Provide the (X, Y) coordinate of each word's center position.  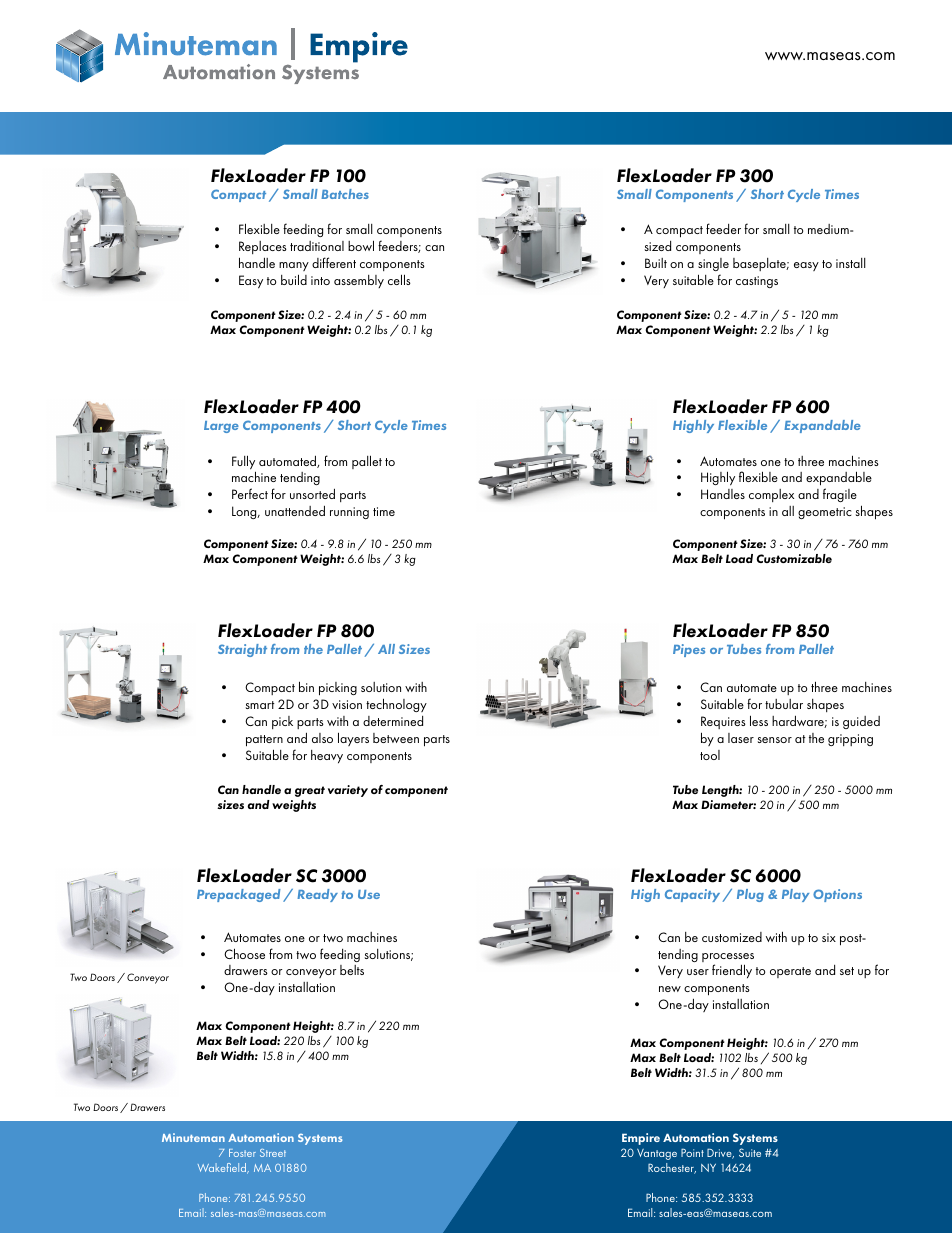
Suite (750, 1152)
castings (757, 282)
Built (656, 263)
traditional (317, 246)
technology (396, 705)
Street (273, 1153)
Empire (641, 1139)
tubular (784, 704)
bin (306, 686)
